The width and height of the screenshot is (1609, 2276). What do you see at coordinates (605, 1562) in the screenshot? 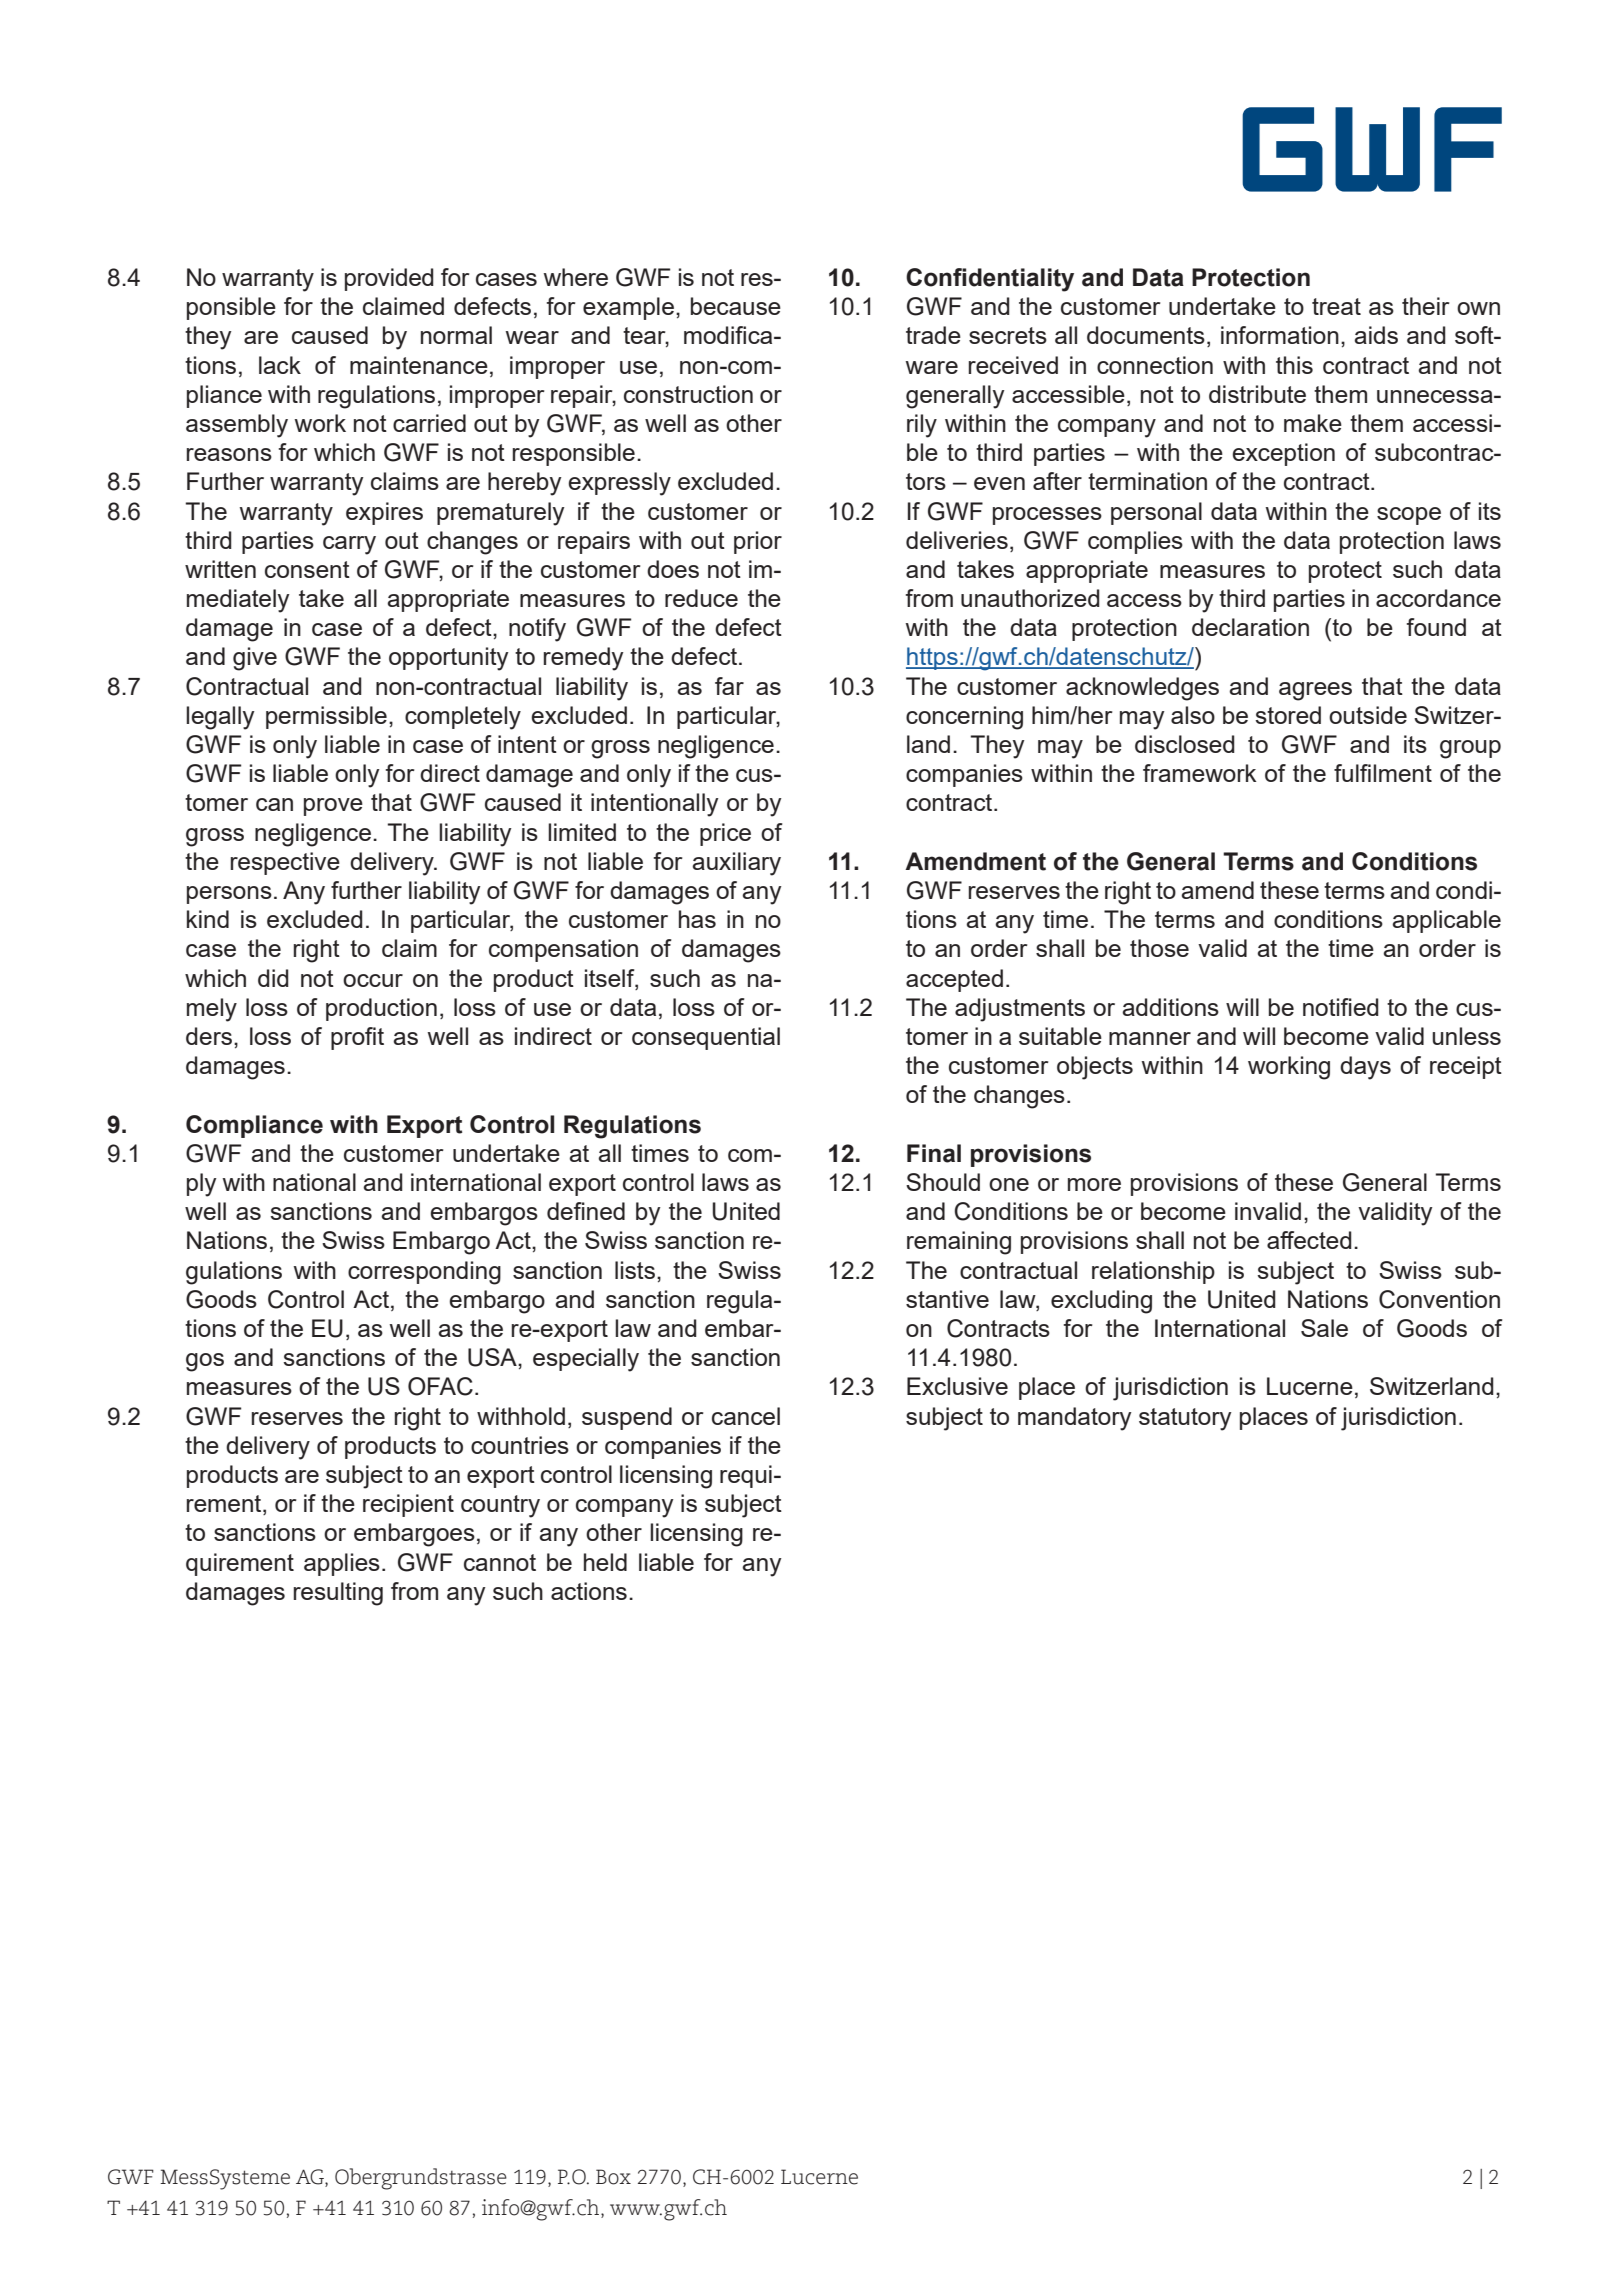
I see `held` at bounding box center [605, 1562].
